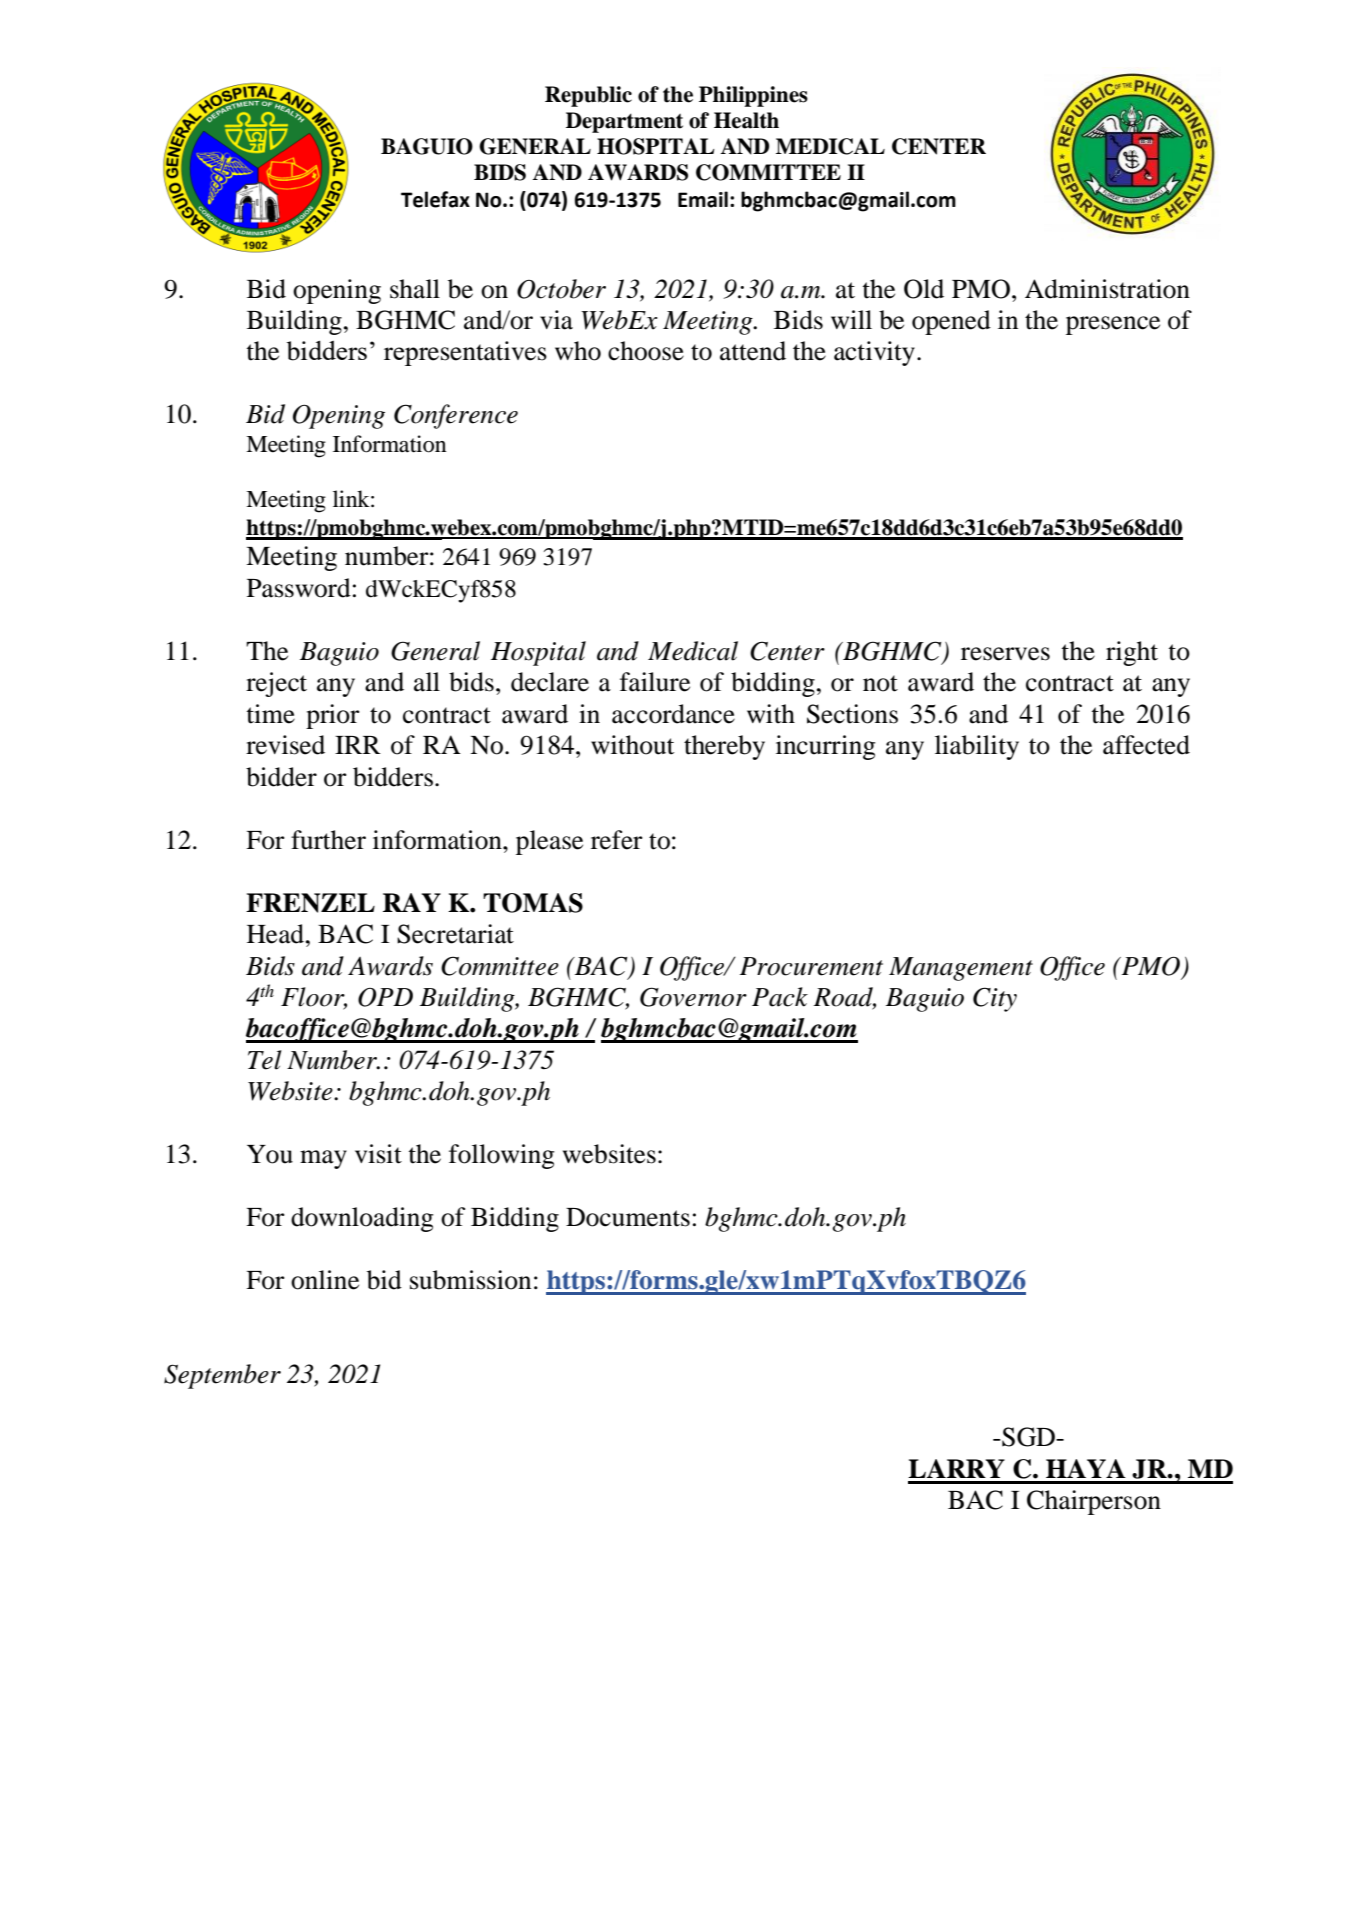 Image resolution: width=1358 pixels, height=1920 pixels. Describe the element at coordinates (1107, 289) in the screenshot. I see `Administration` at that location.
